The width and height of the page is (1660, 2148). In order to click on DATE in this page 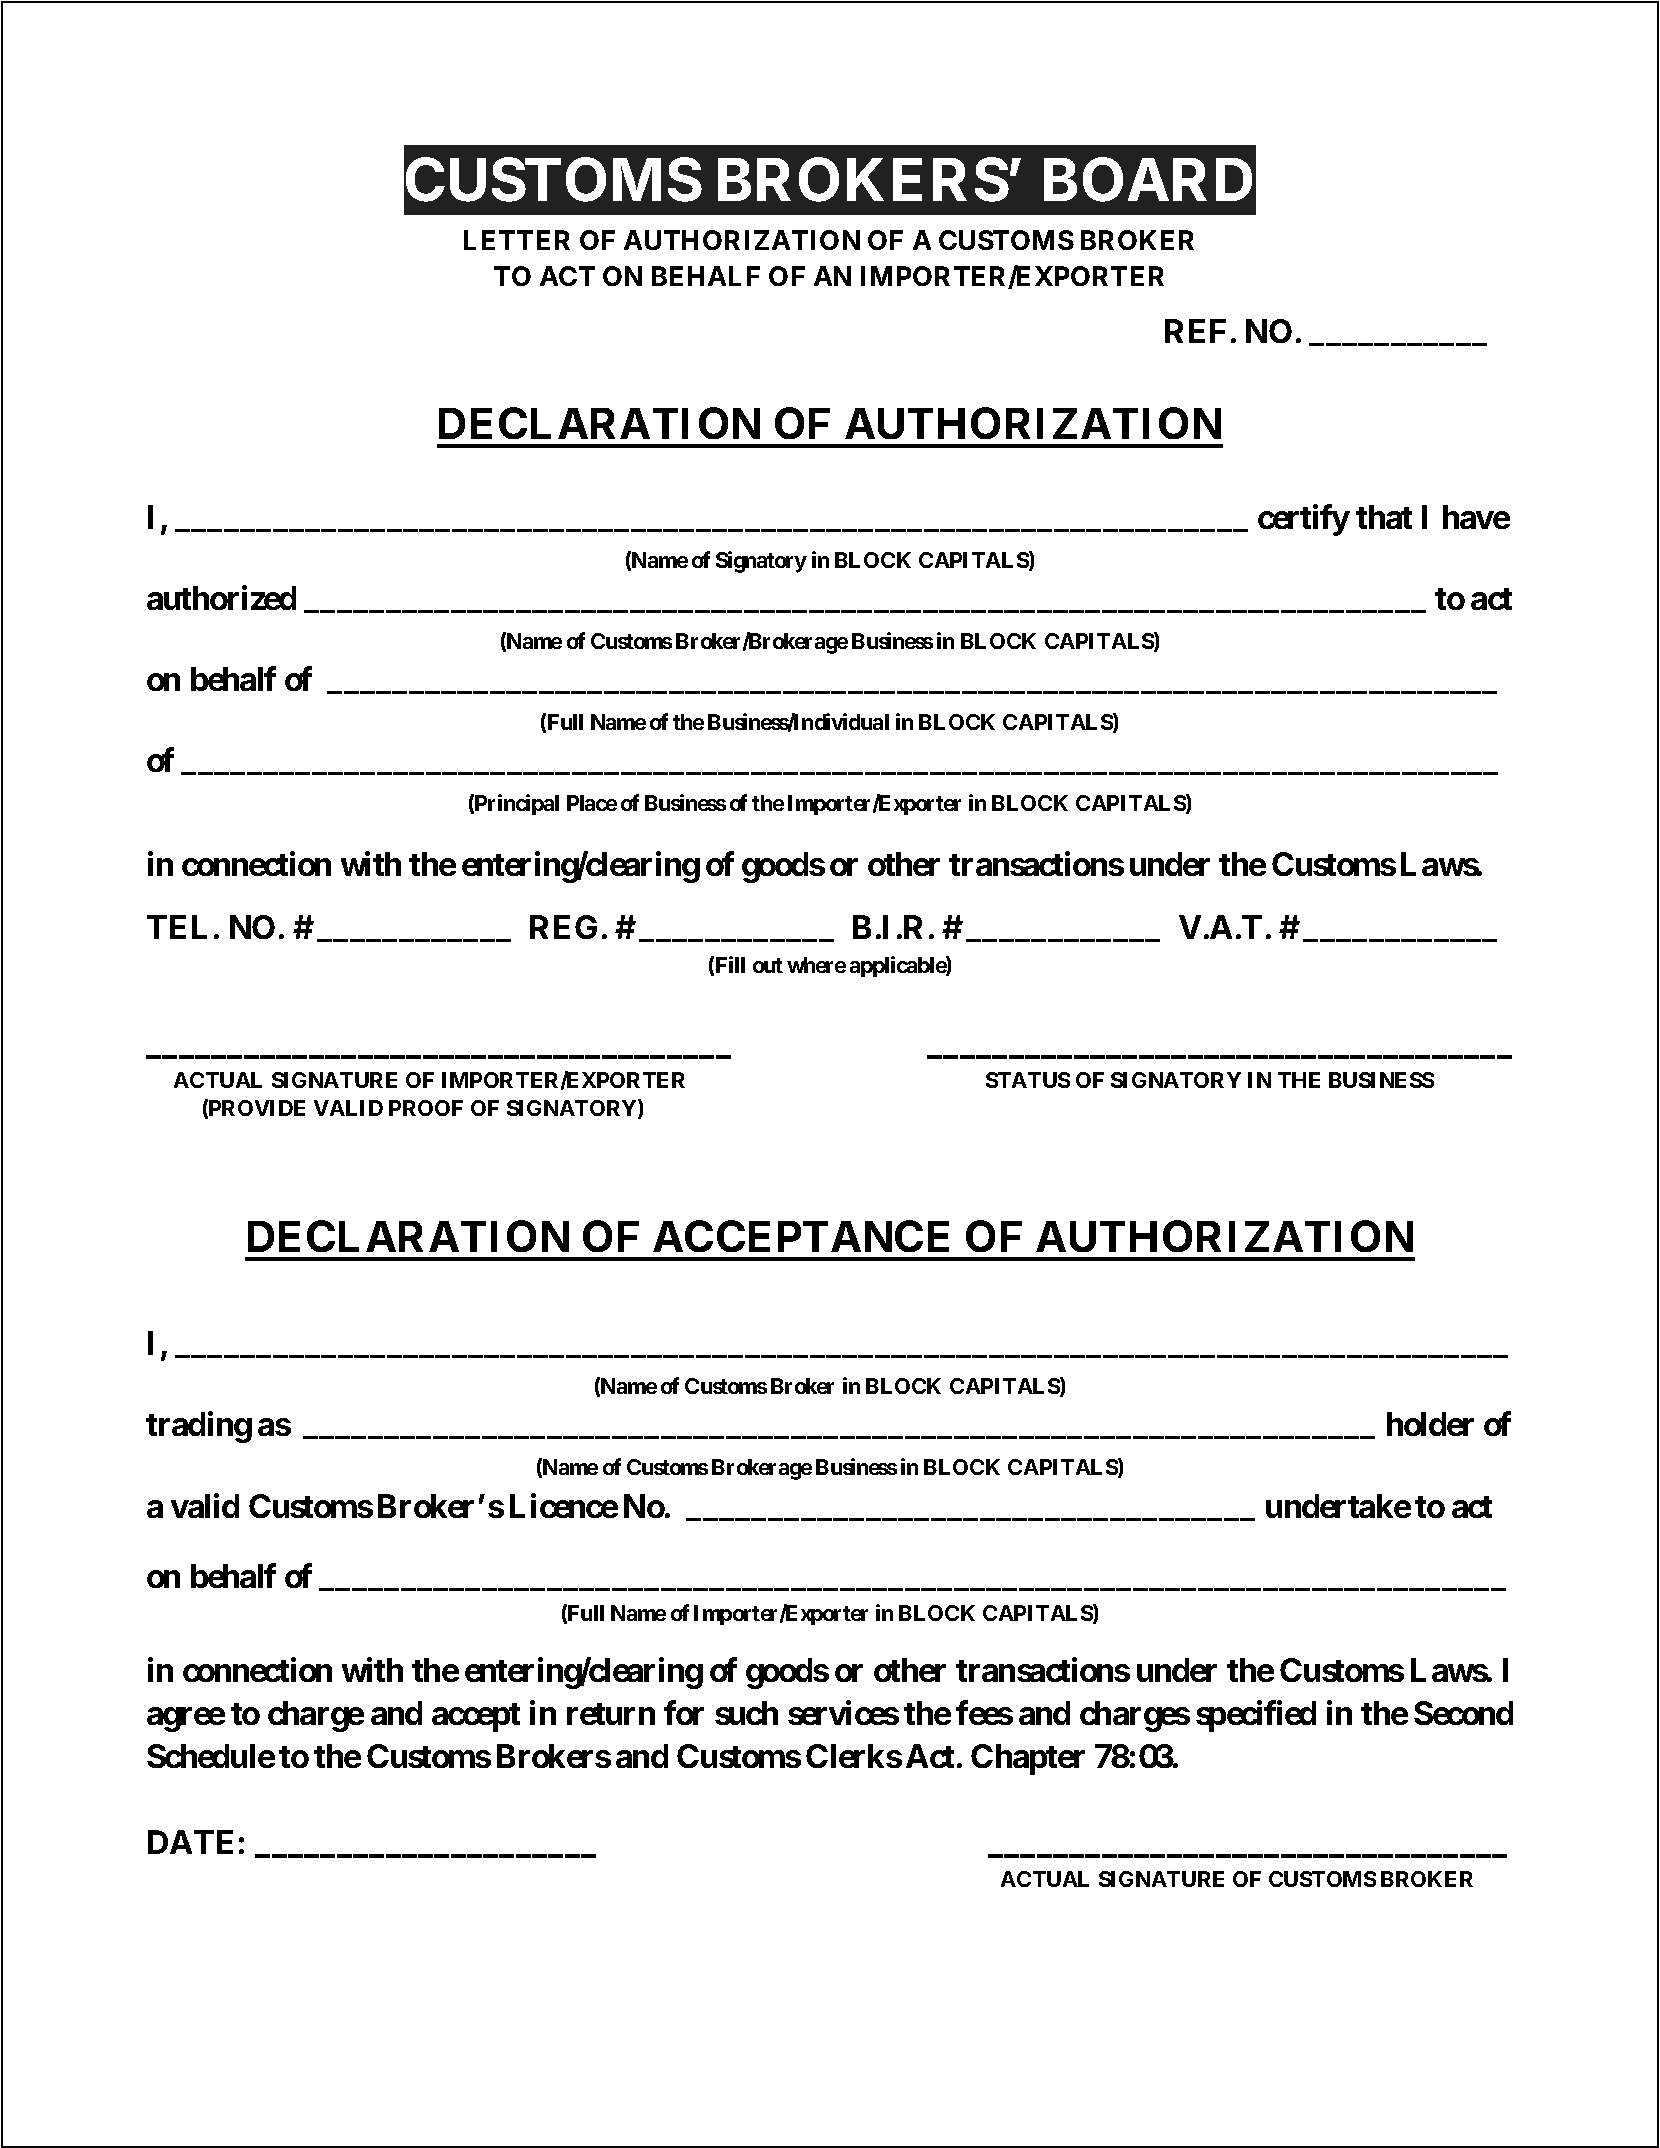, I will do `click(190, 1842)`.
